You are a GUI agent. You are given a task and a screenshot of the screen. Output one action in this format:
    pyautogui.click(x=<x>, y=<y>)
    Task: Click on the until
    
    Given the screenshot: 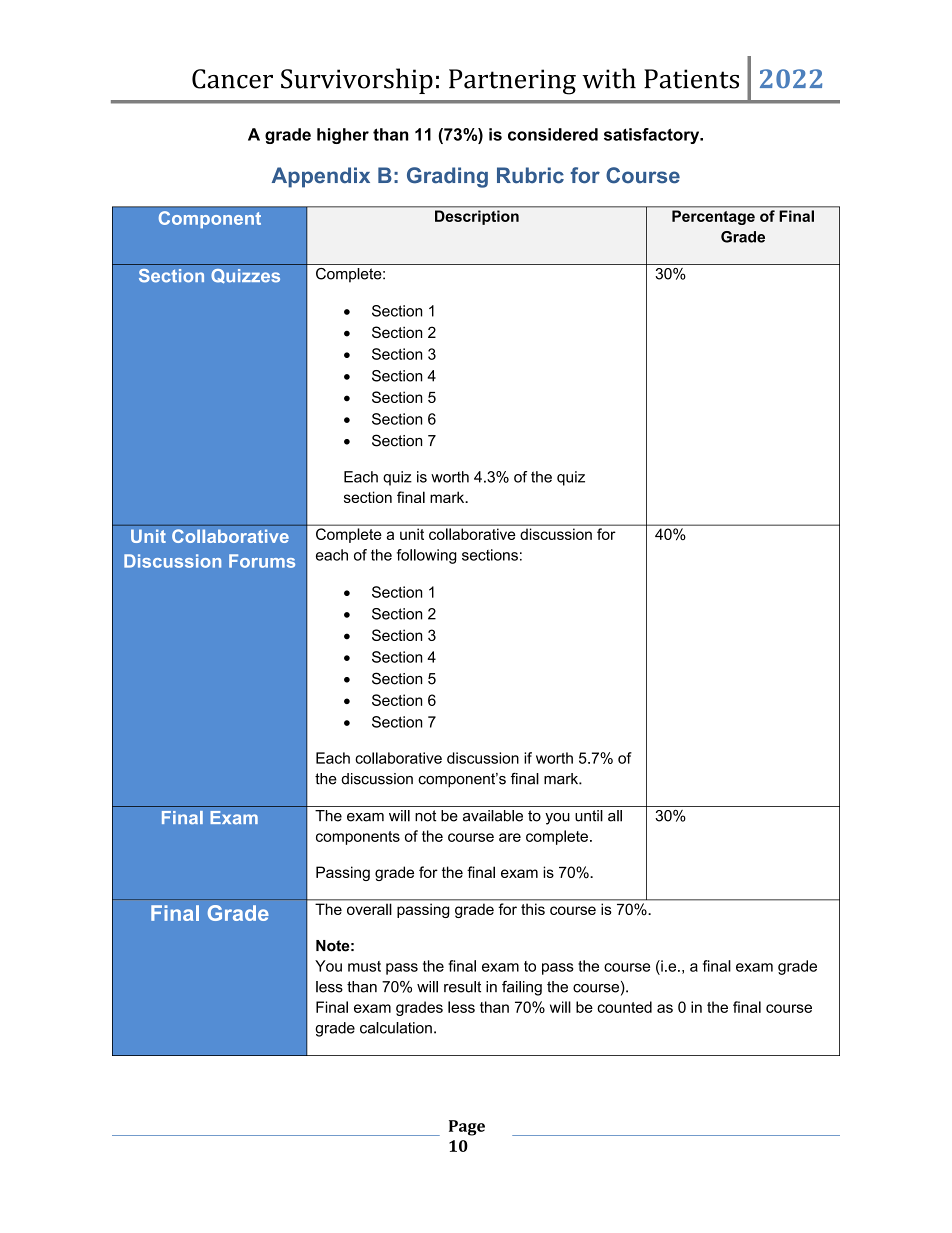 What is the action you would take?
    pyautogui.click(x=589, y=816)
